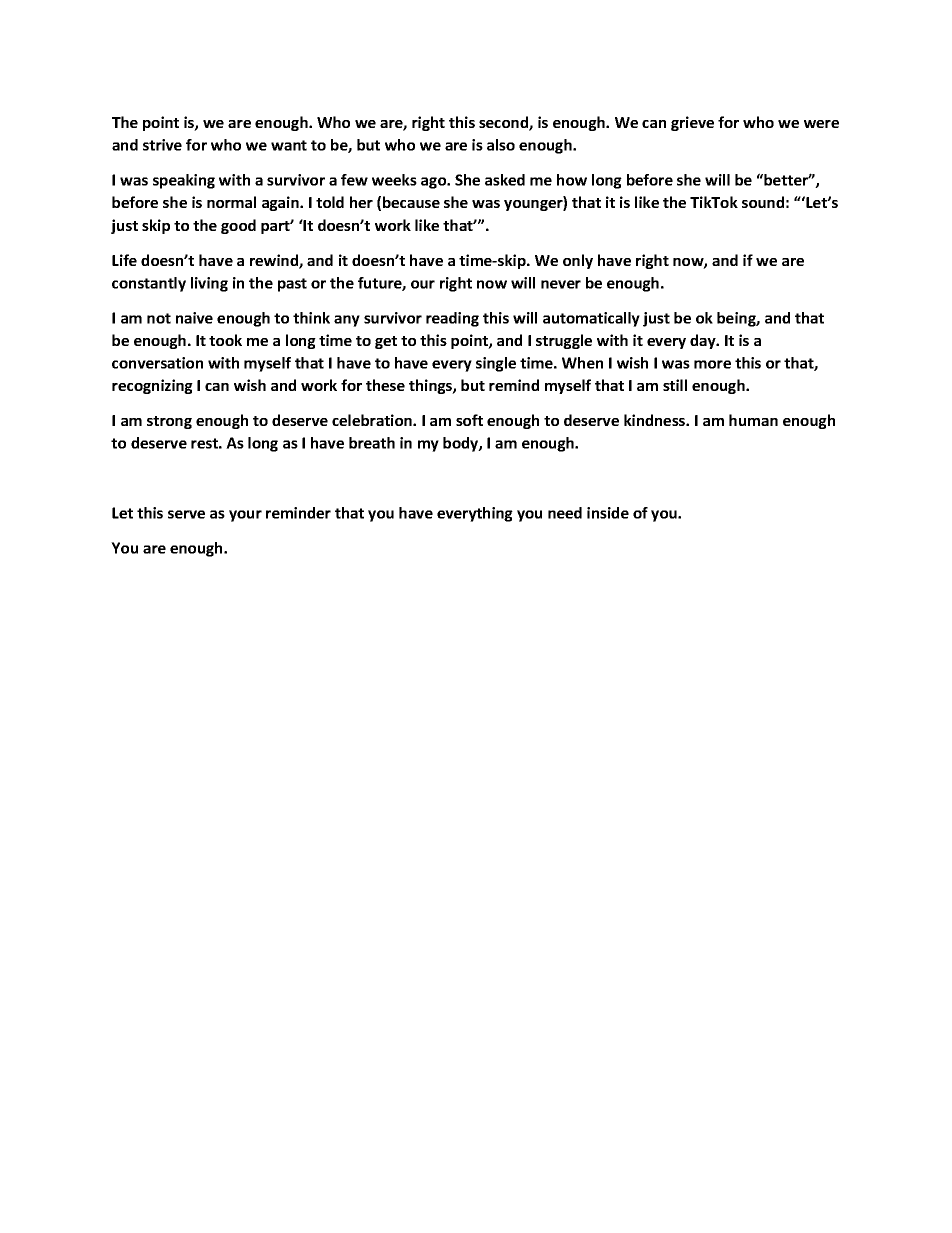 This screenshot has width=952, height=1233. I want to click on soft, so click(469, 420).
